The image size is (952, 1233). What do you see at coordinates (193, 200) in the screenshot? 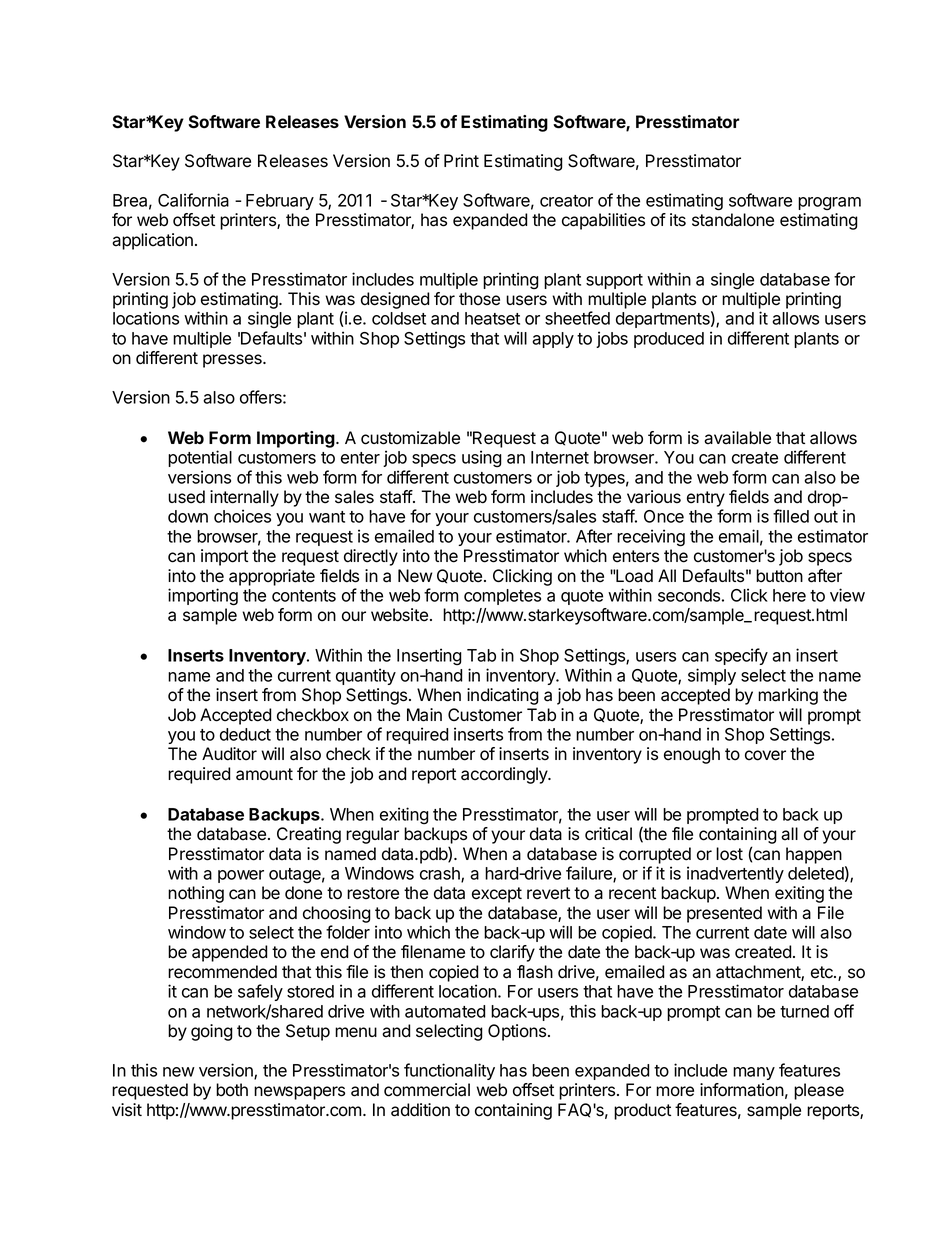
I see `California` at bounding box center [193, 200].
